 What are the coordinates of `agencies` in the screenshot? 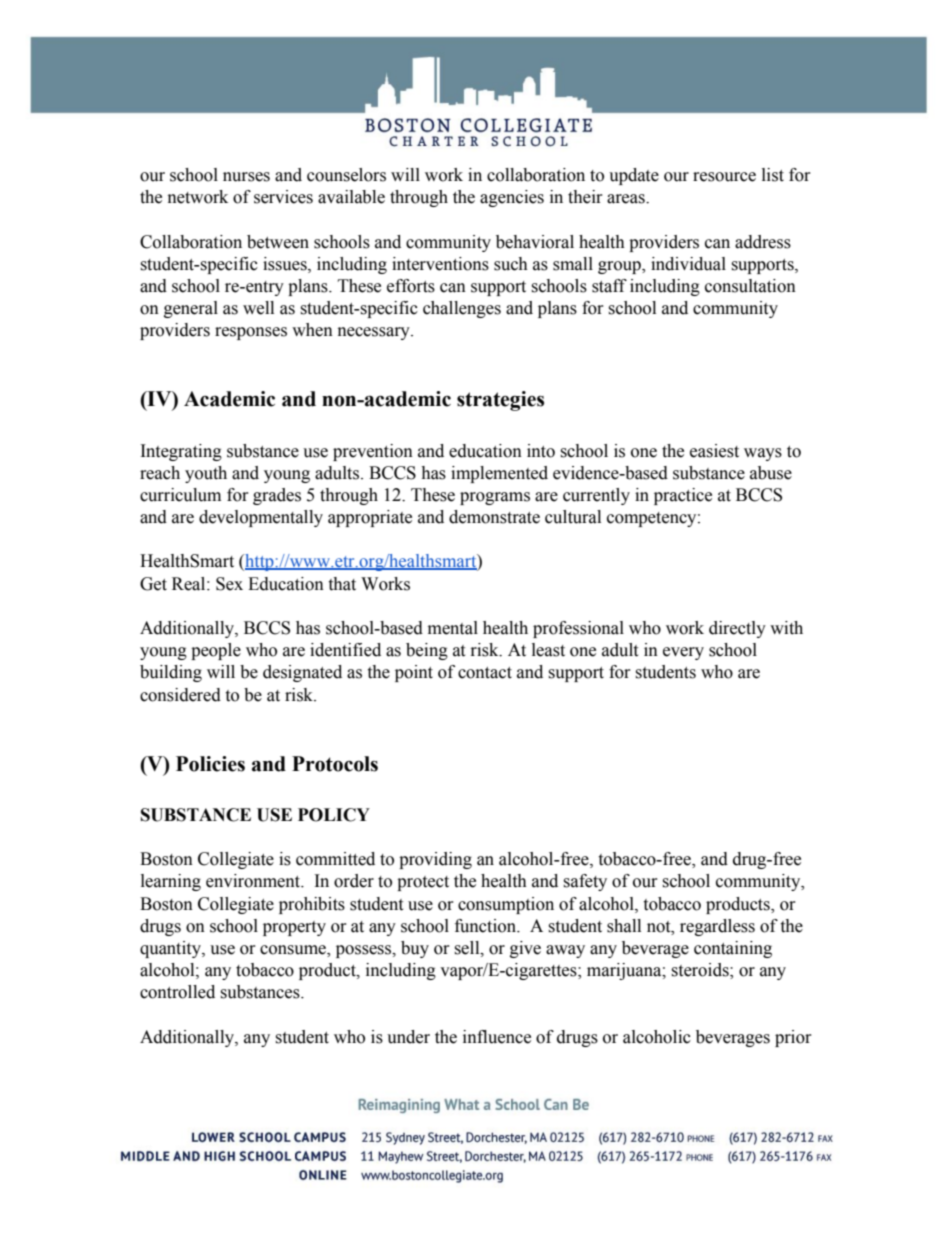 It's located at (512, 198).
